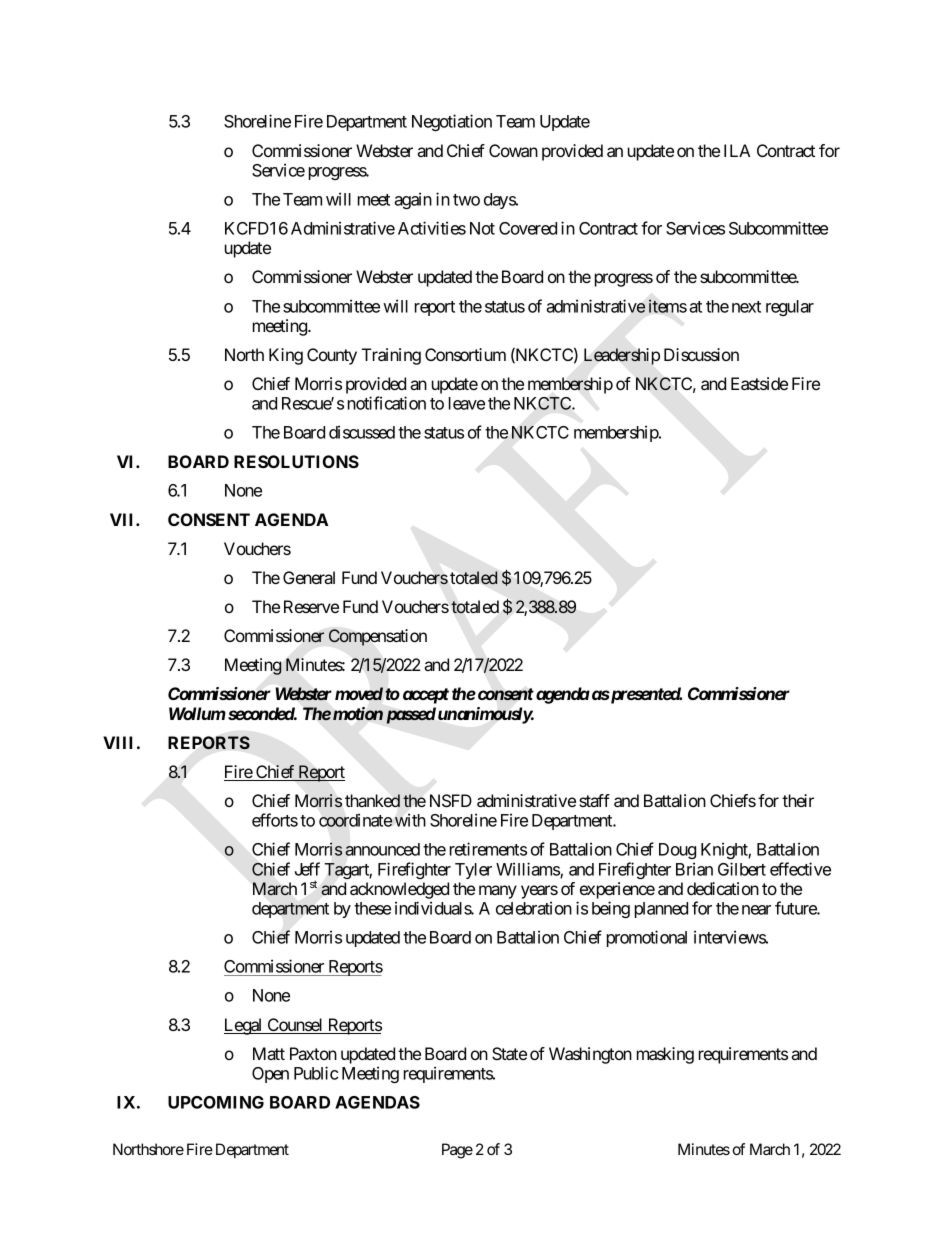 Image resolution: width=952 pixels, height=1233 pixels. What do you see at coordinates (701, 354) in the screenshot?
I see `Discussion` at bounding box center [701, 354].
